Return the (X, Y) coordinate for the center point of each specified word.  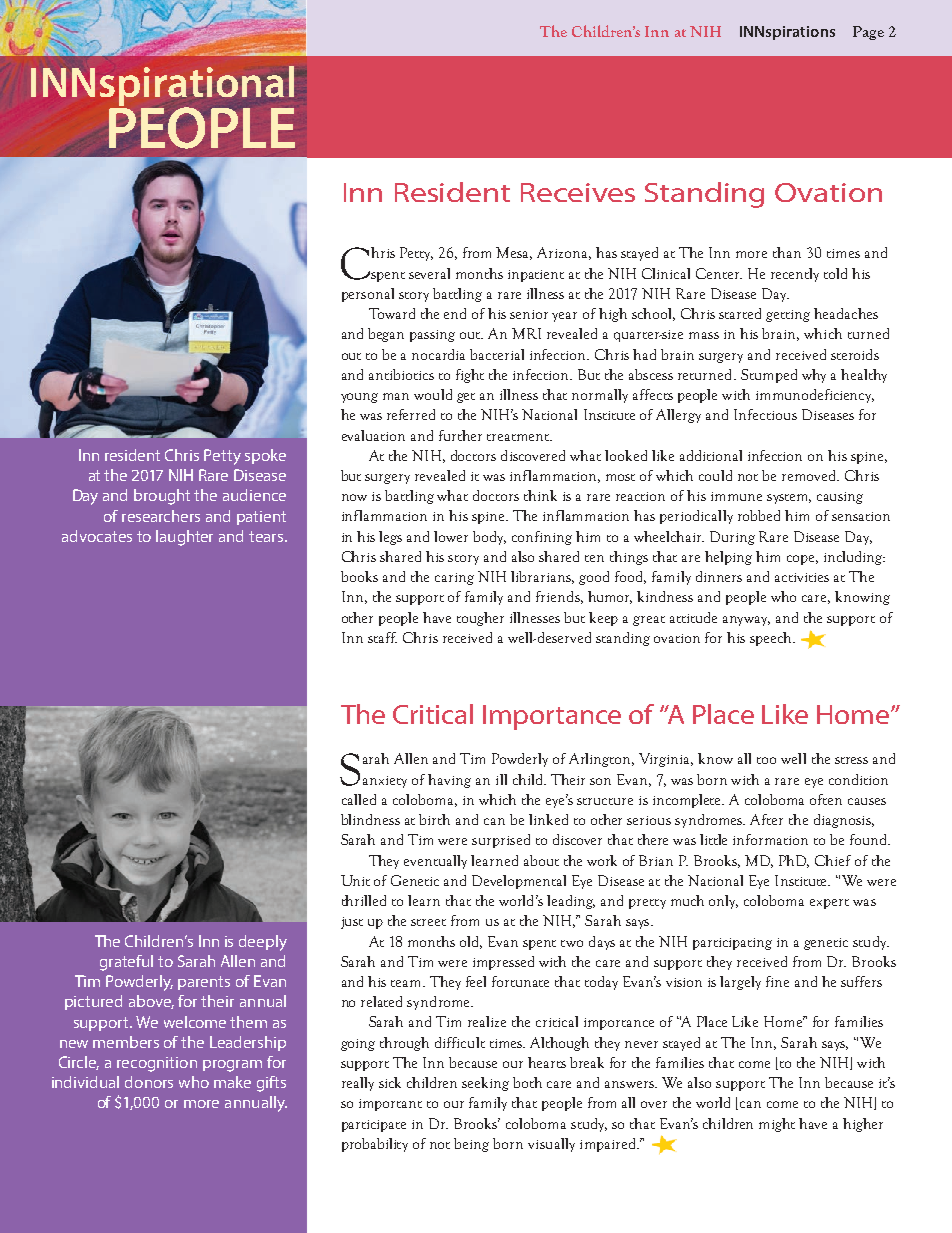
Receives (578, 192)
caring (454, 579)
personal (368, 295)
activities (802, 577)
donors (149, 1082)
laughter (184, 538)
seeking (485, 1084)
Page (868, 33)
